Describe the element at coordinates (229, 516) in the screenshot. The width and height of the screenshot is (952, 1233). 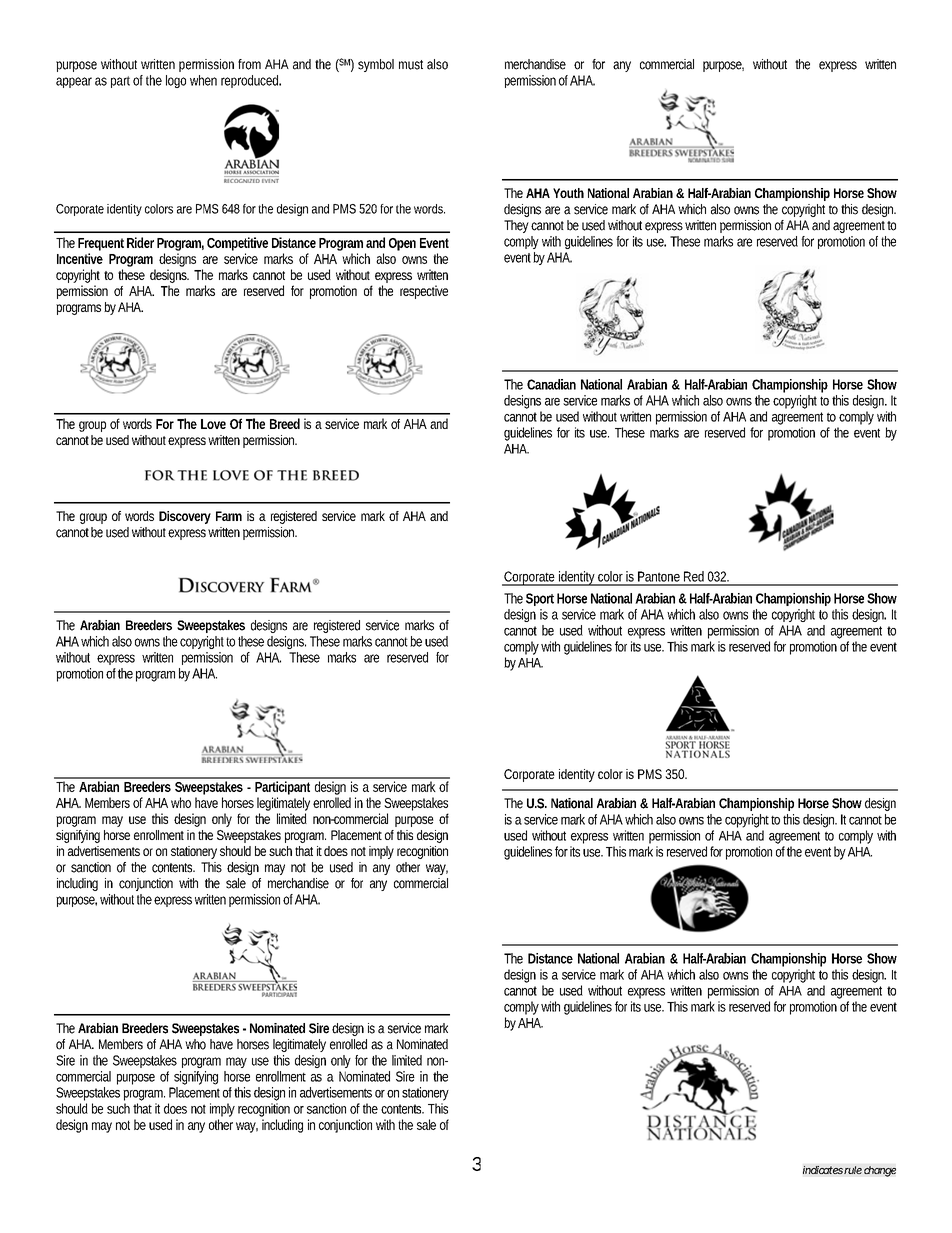
I see `Farm` at that location.
